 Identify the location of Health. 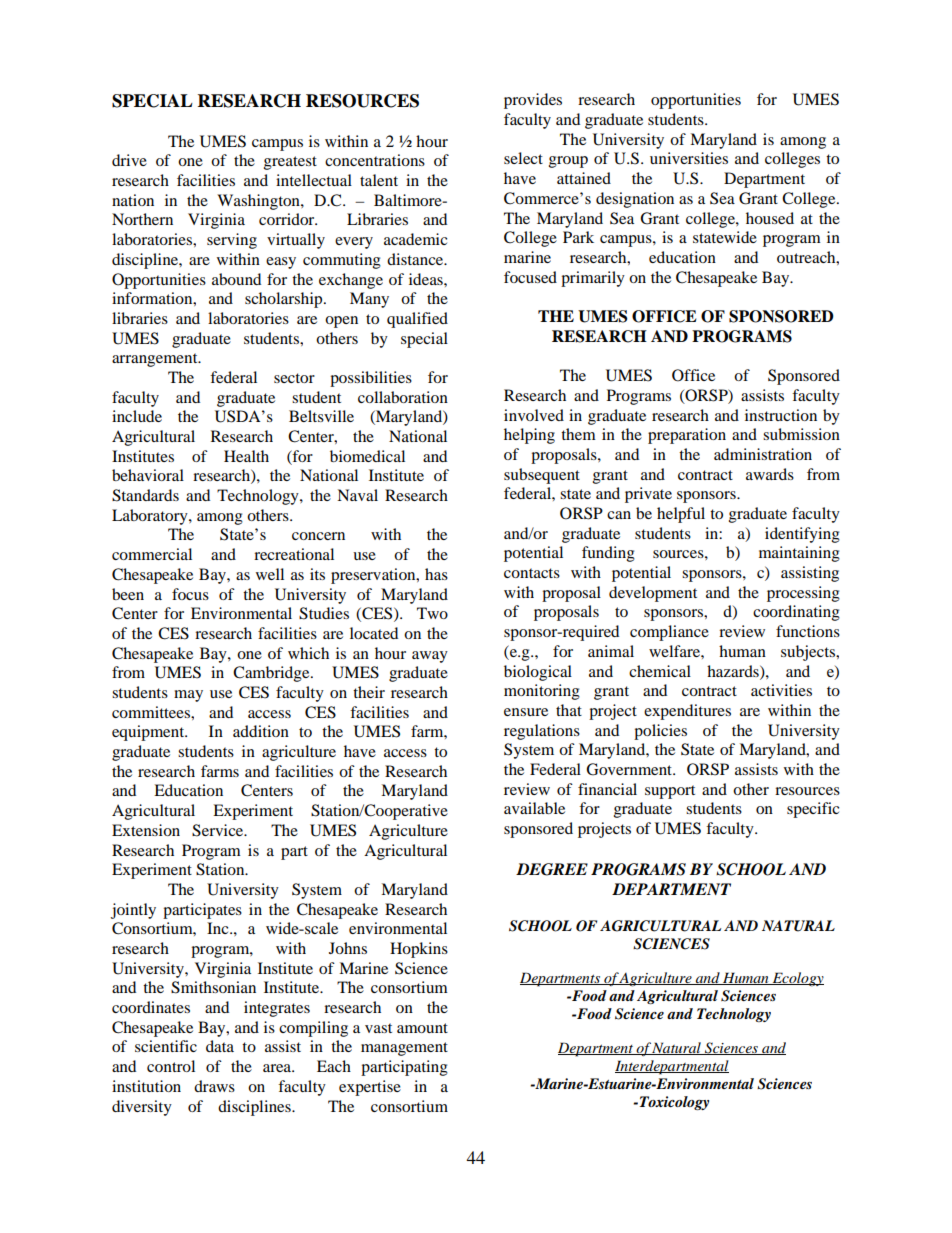
(246, 456).
